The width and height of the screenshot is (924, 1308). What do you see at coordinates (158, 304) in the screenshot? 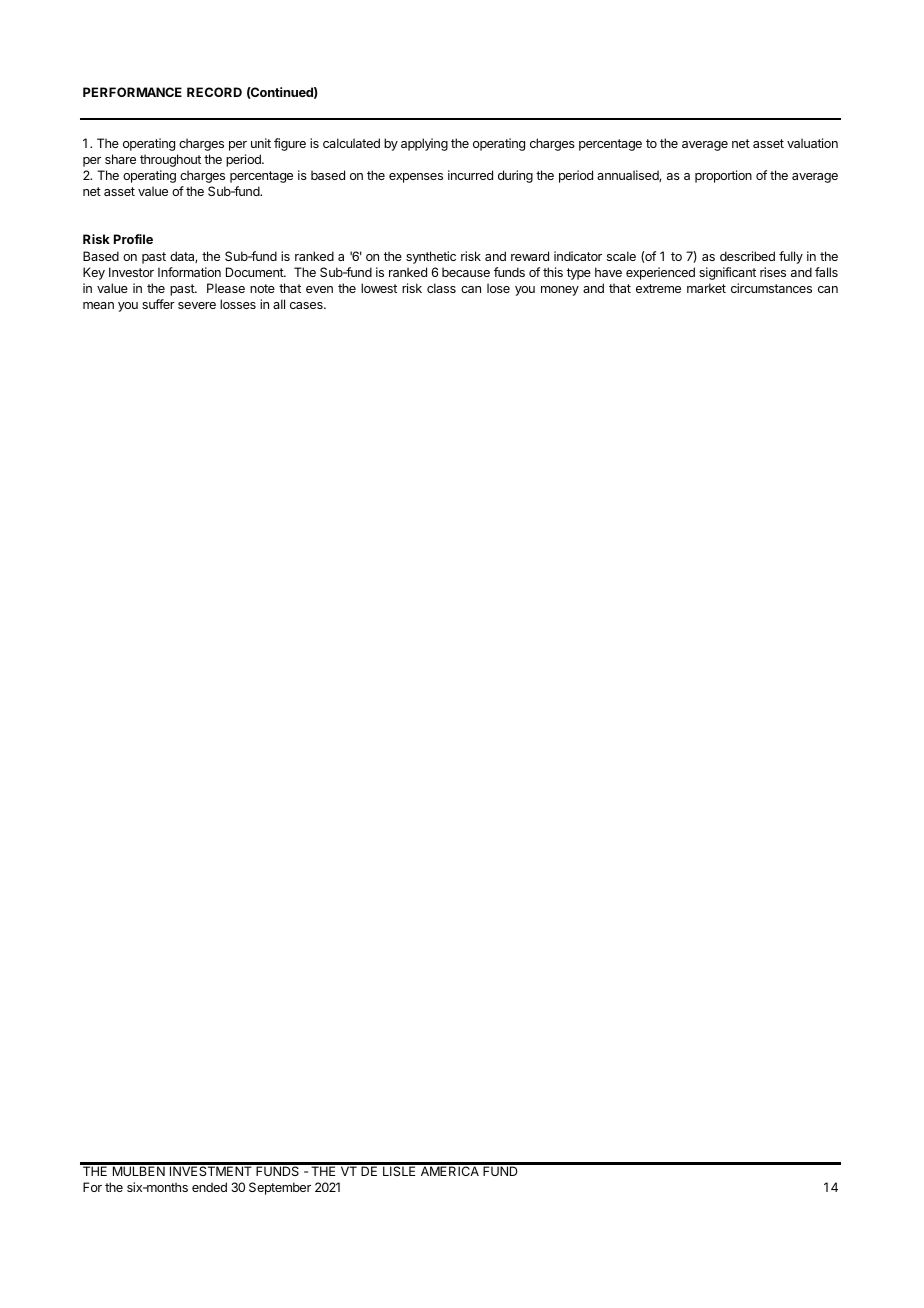
I see `suffer` at bounding box center [158, 304].
